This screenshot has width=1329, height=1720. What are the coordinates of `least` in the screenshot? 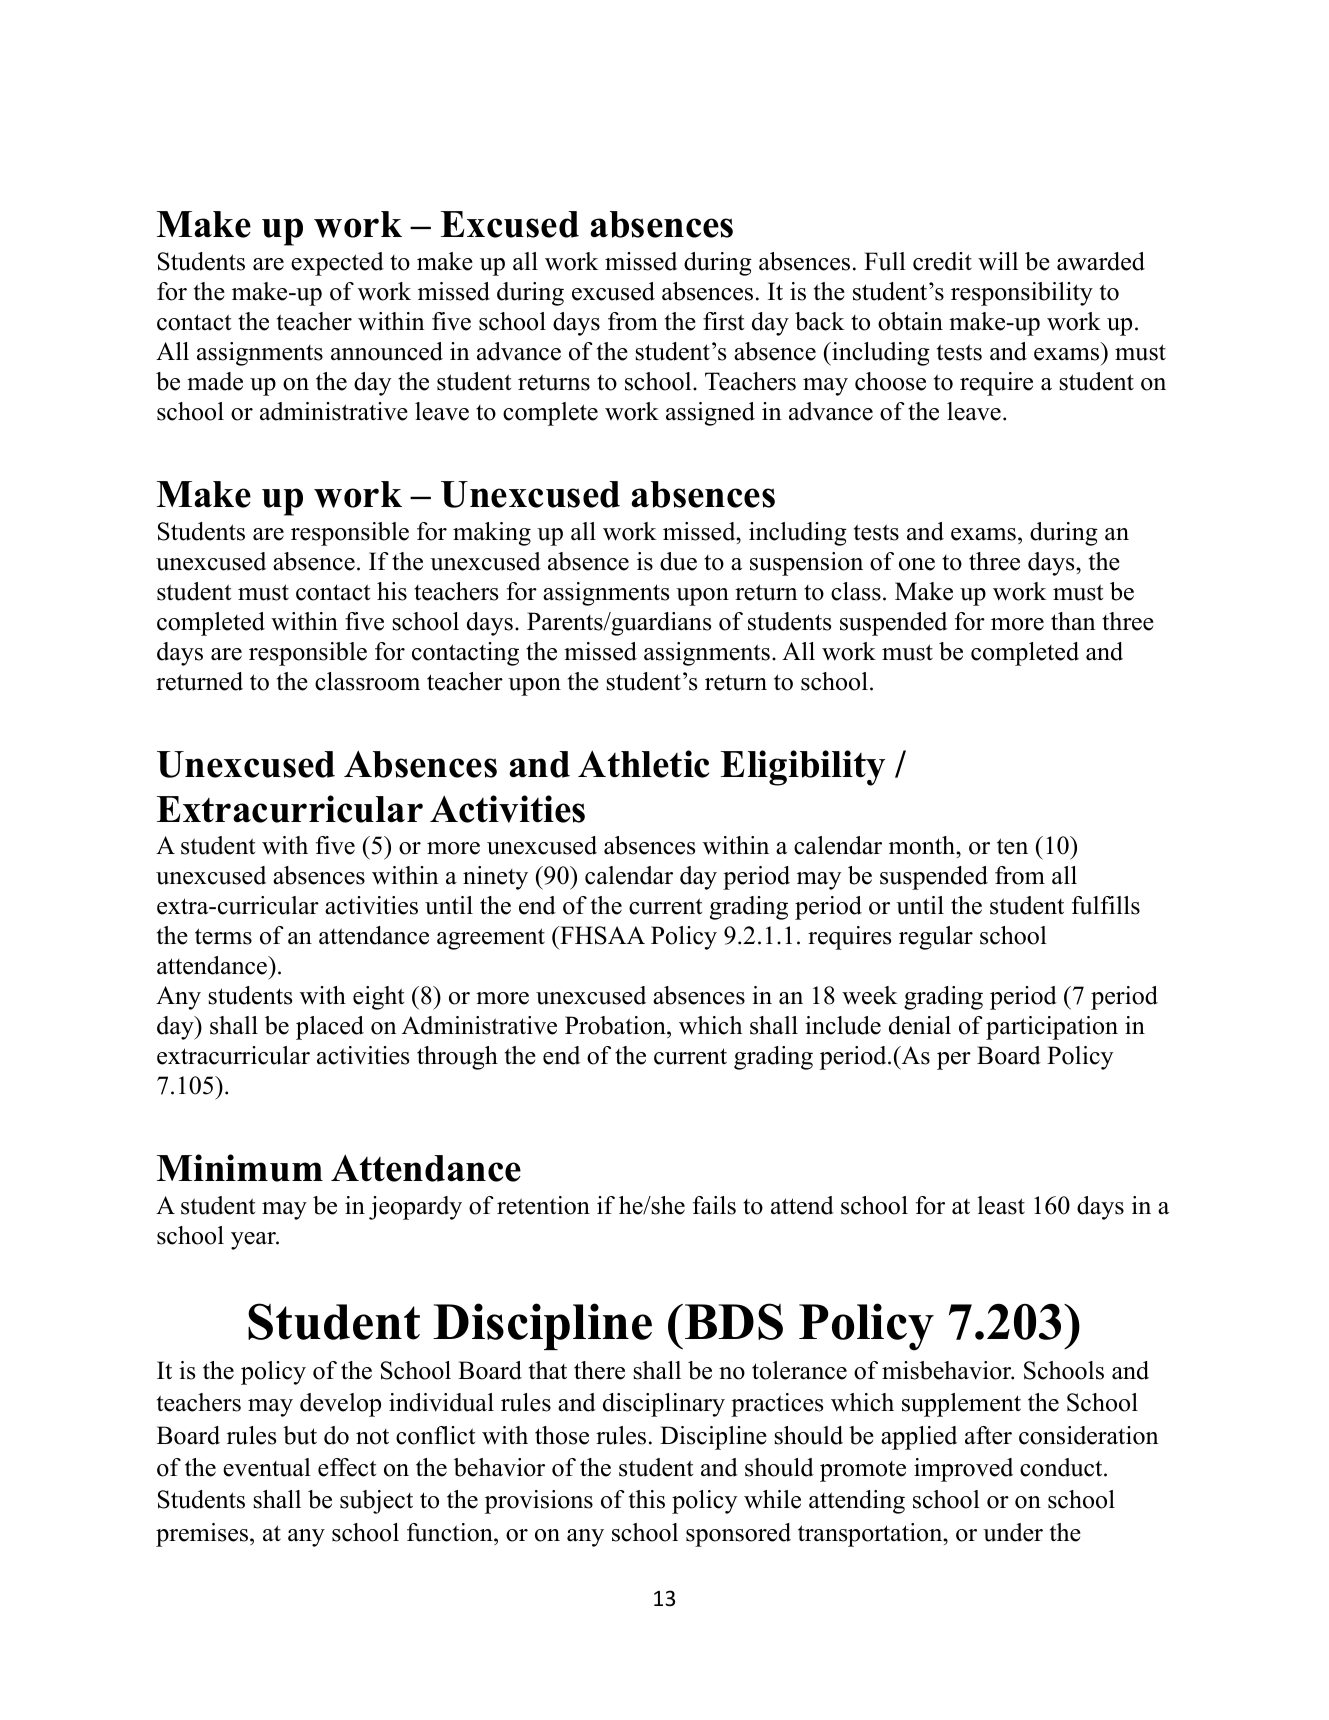 It's located at (1001, 1205).
